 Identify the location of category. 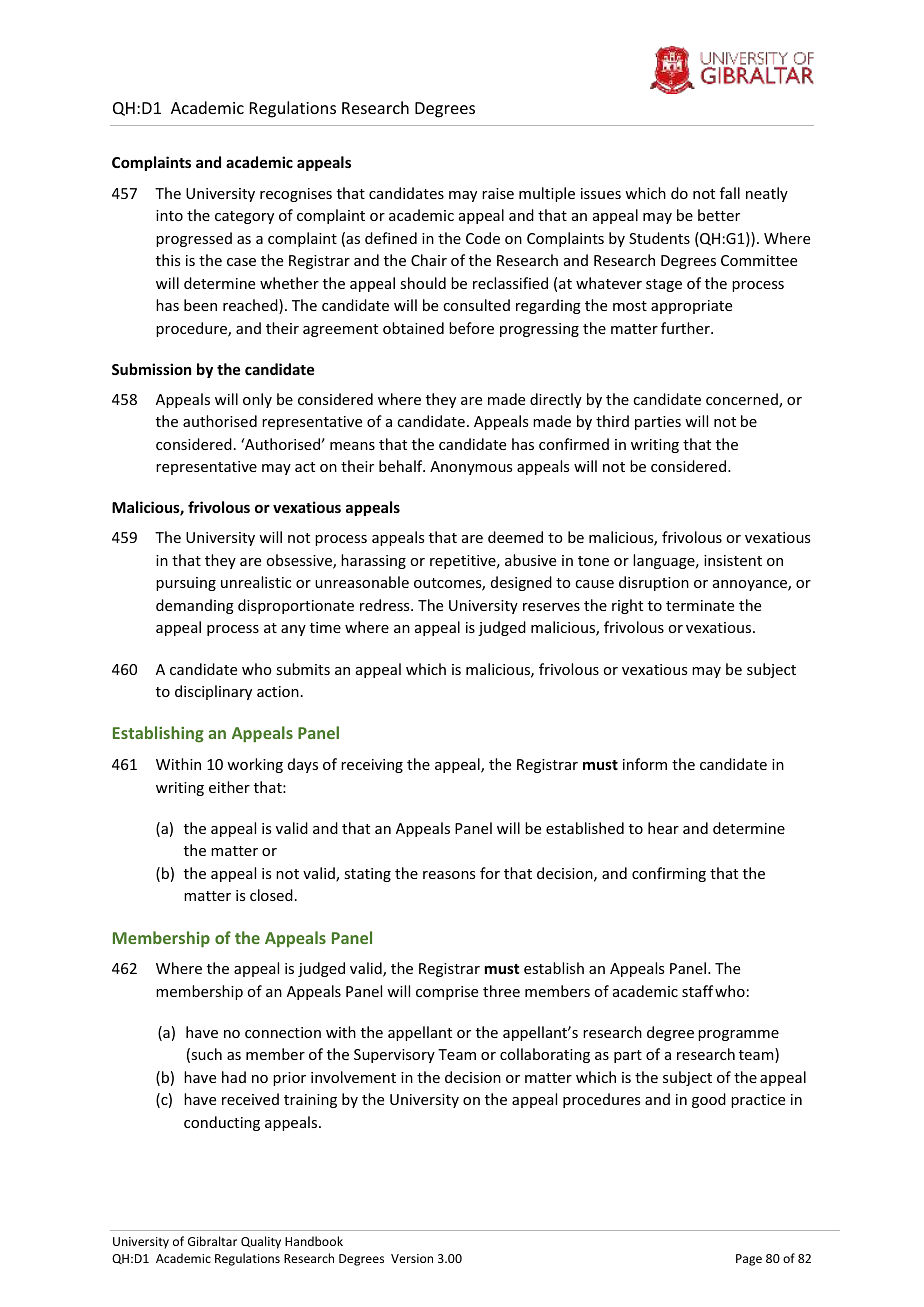
(244, 217).
